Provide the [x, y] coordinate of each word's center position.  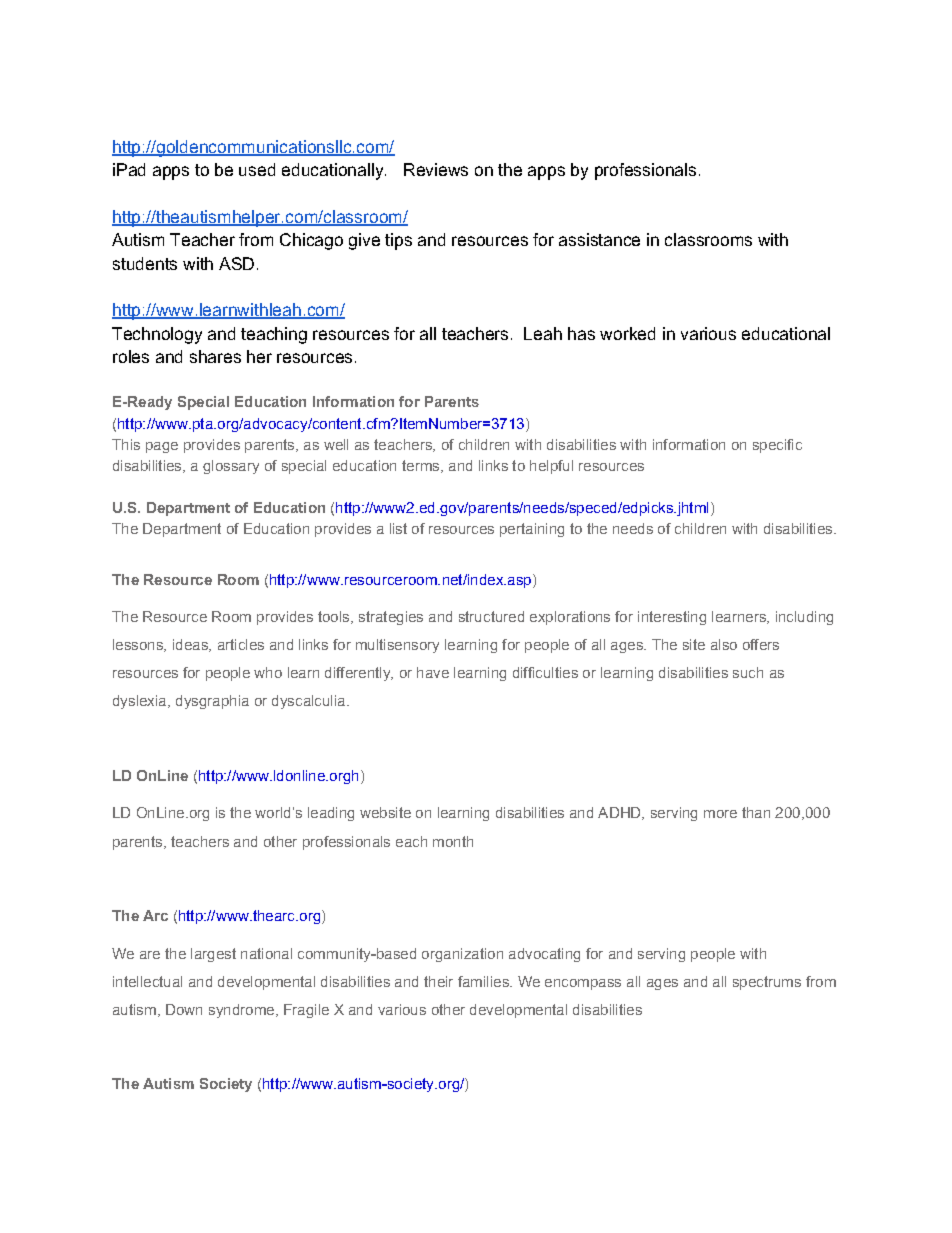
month [453, 841]
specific [777, 446]
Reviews [436, 169]
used [257, 169]
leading [331, 814]
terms [422, 466]
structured [491, 616]
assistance [599, 239]
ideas [191, 645]
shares [215, 356]
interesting [672, 618]
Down [184, 1009]
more [720, 814]
